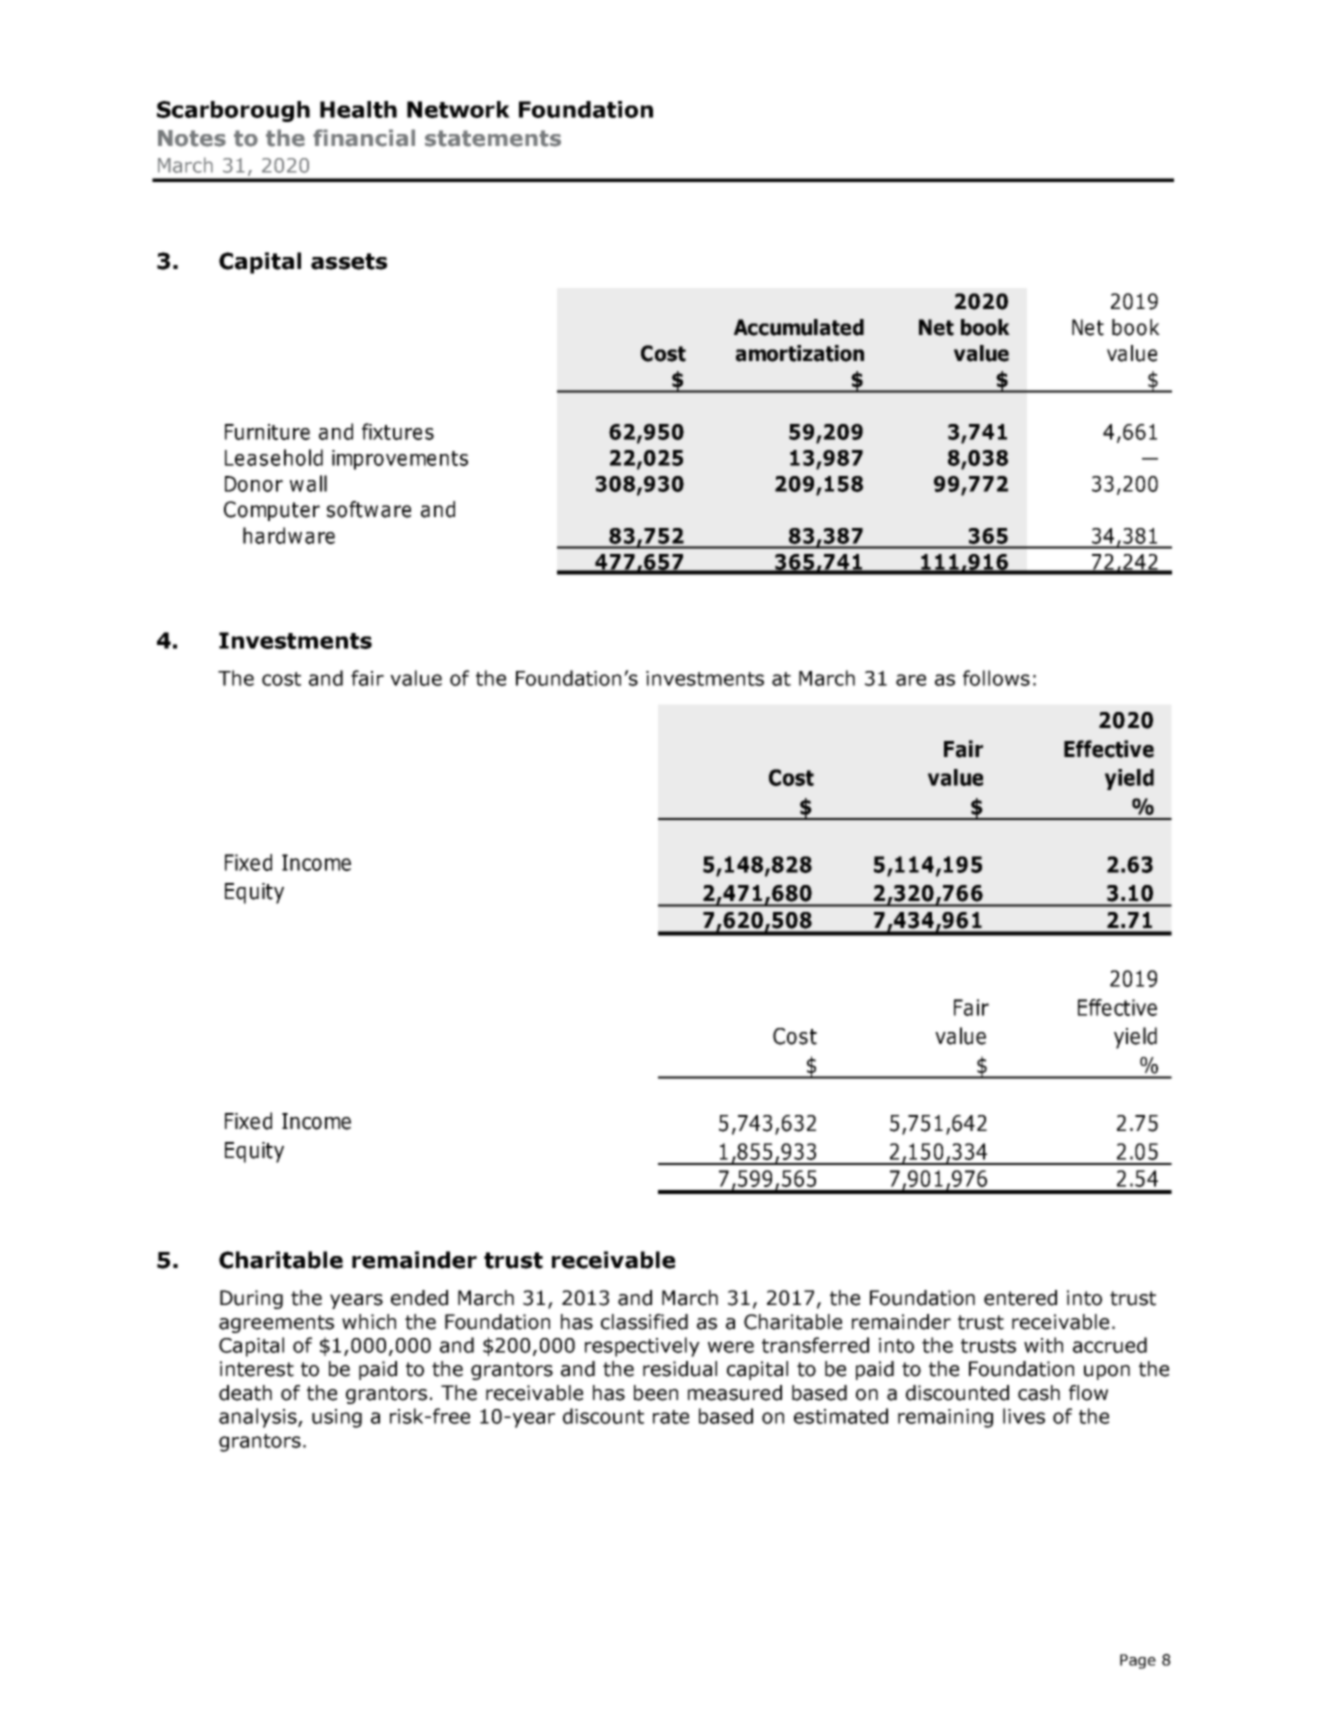  What do you see at coordinates (1020, 1298) in the image?
I see `entered` at bounding box center [1020, 1298].
